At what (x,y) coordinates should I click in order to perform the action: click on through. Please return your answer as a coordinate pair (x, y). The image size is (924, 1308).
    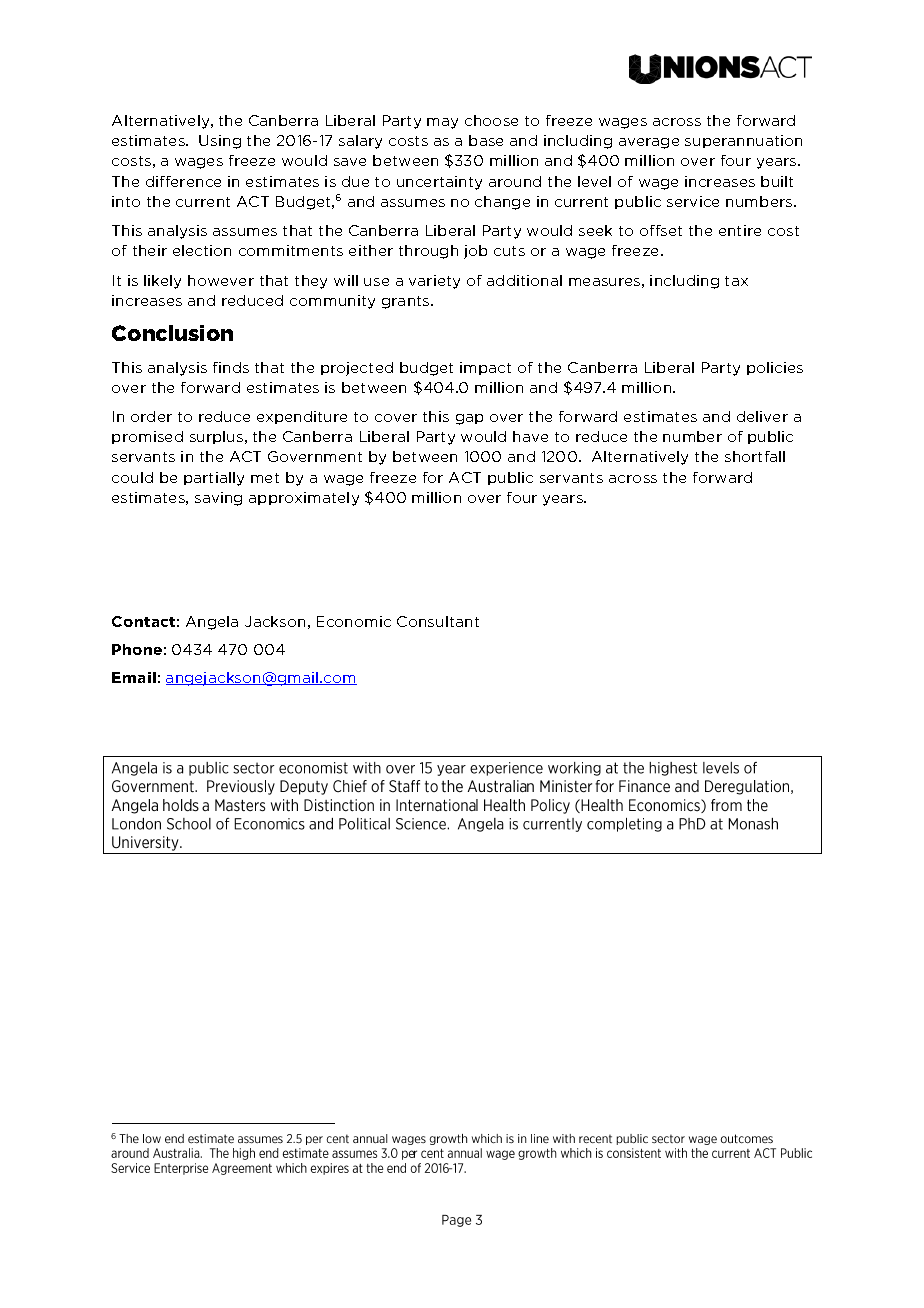
    Looking at the image, I should click on (428, 252).
